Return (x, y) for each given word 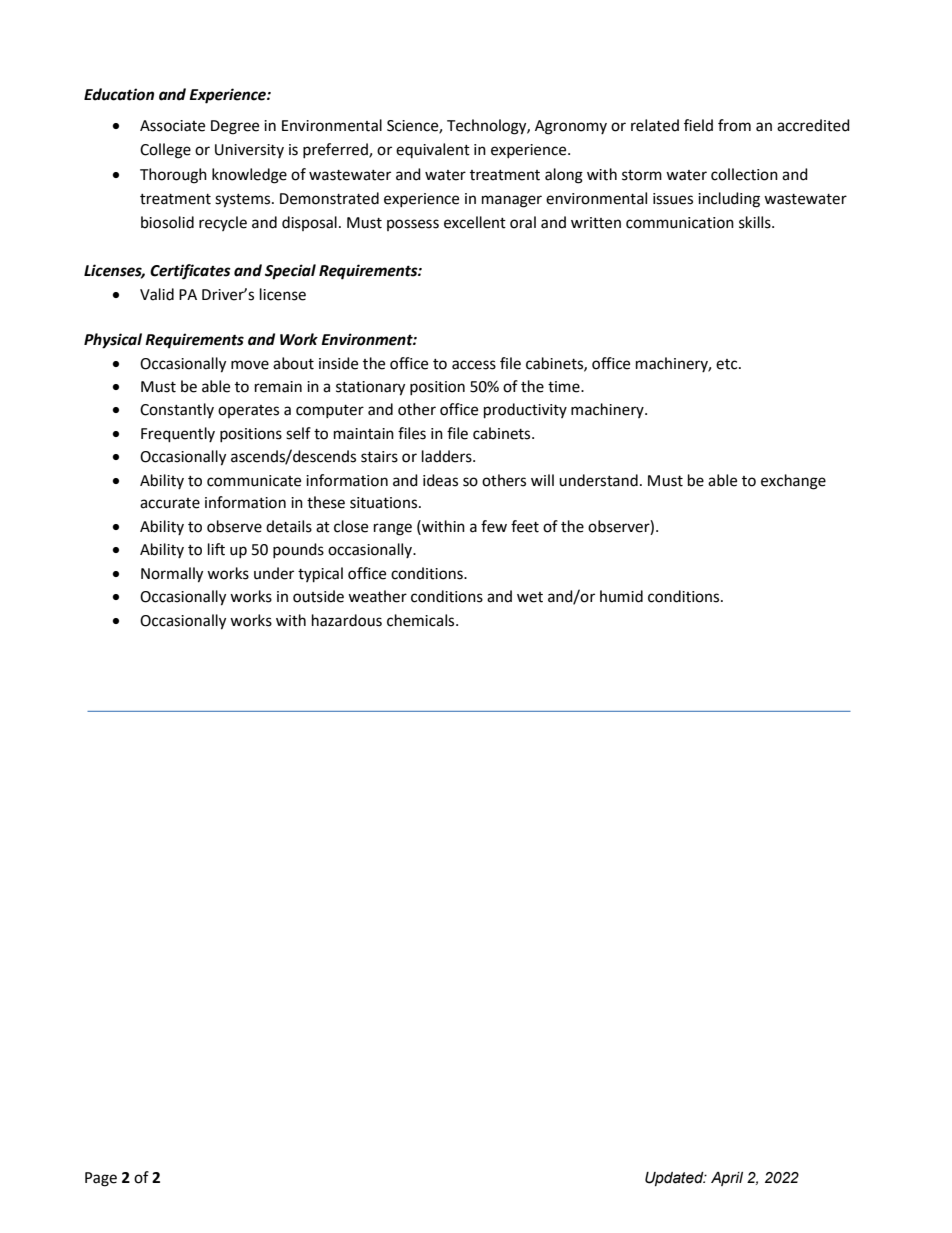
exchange (793, 482)
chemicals (422, 620)
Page (101, 1179)
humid (621, 596)
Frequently (178, 435)
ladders (448, 456)
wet (530, 597)
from (734, 125)
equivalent (433, 150)
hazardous (347, 620)
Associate (172, 126)
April (727, 1179)
